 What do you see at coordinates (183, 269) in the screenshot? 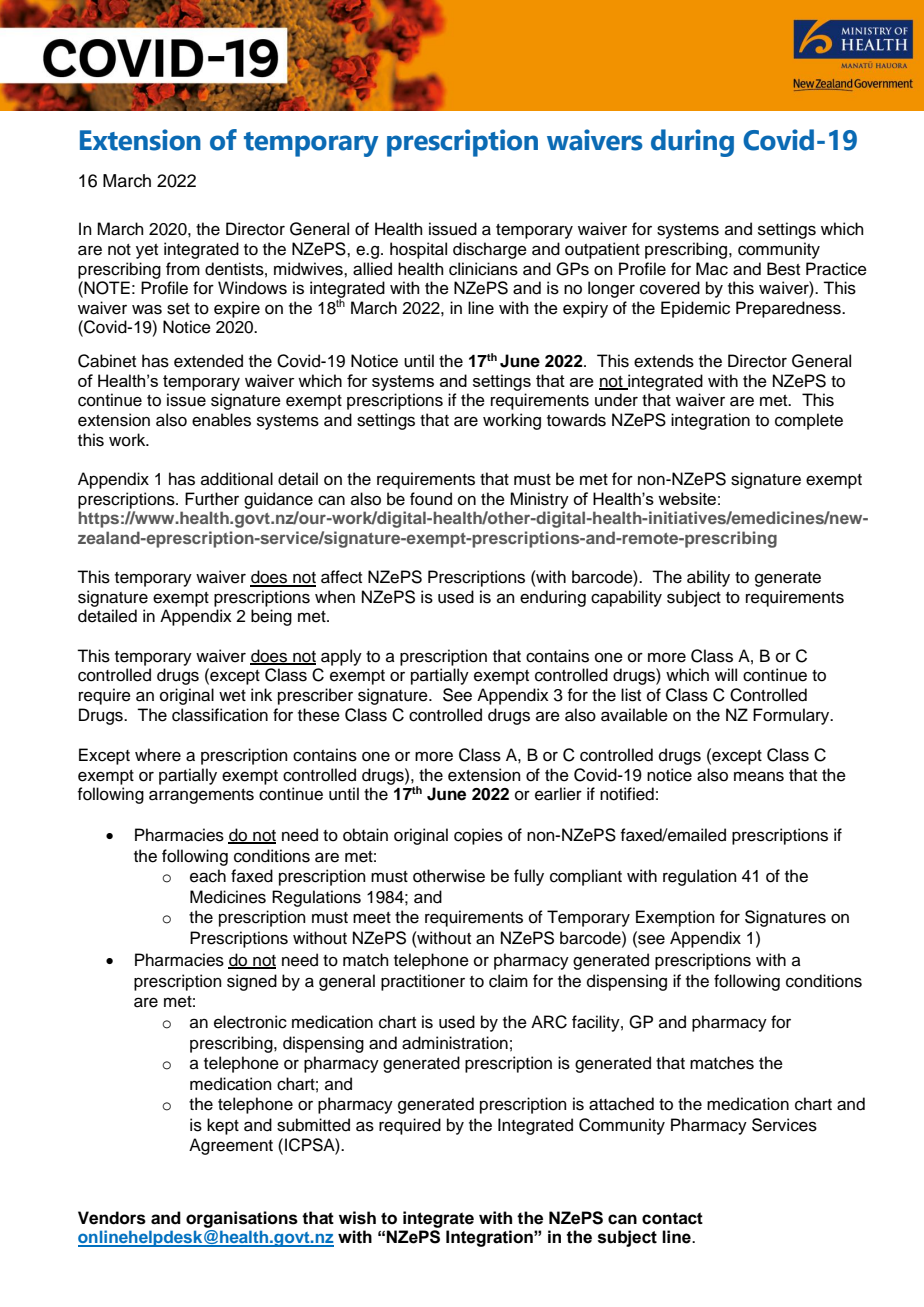
I see `from` at bounding box center [183, 269].
